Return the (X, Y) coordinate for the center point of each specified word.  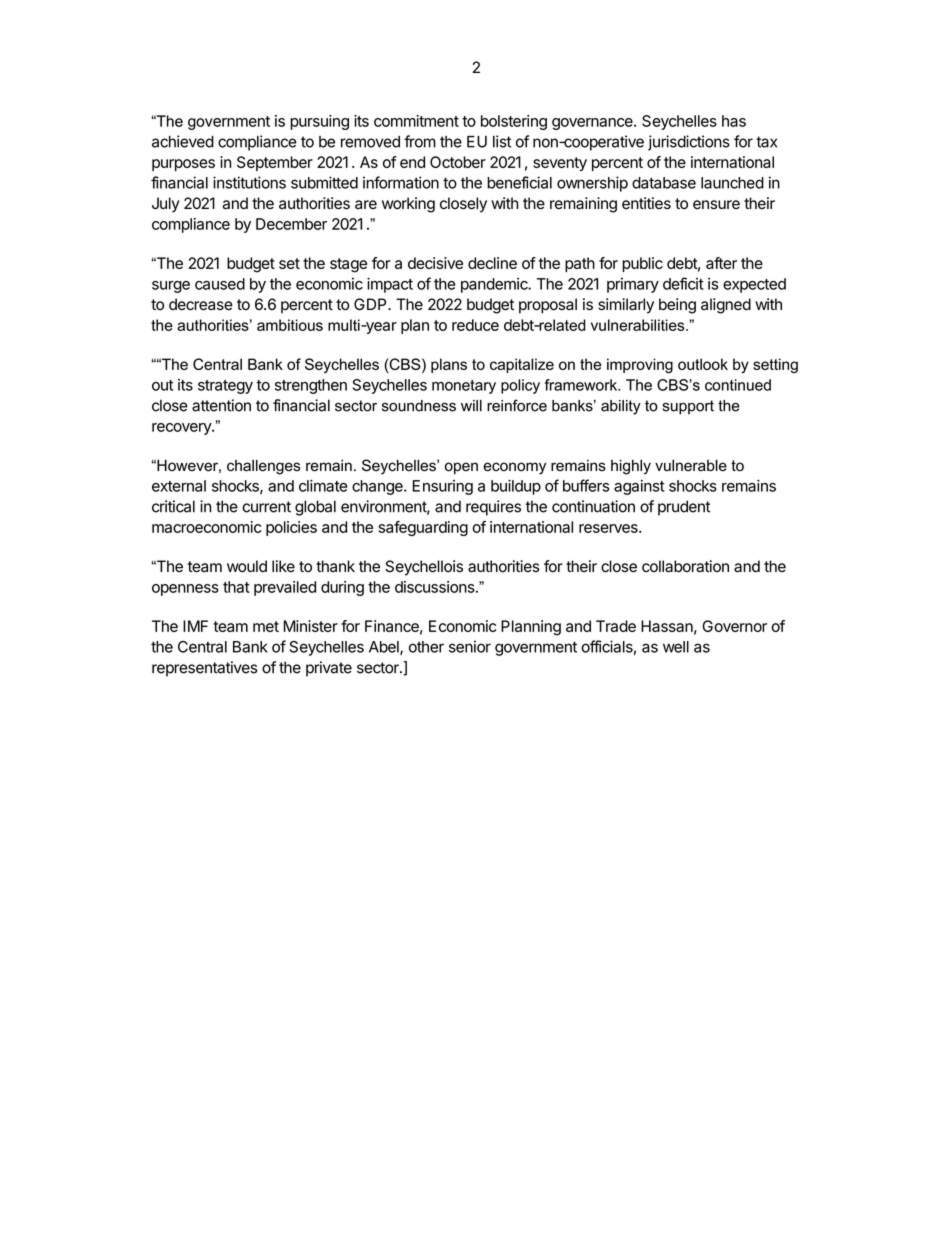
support (688, 407)
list (502, 141)
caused (220, 284)
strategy (225, 387)
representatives (204, 669)
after (721, 263)
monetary (464, 387)
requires (493, 508)
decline (492, 263)
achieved (183, 141)
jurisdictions (689, 143)
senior (470, 646)
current (266, 507)
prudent (684, 508)
